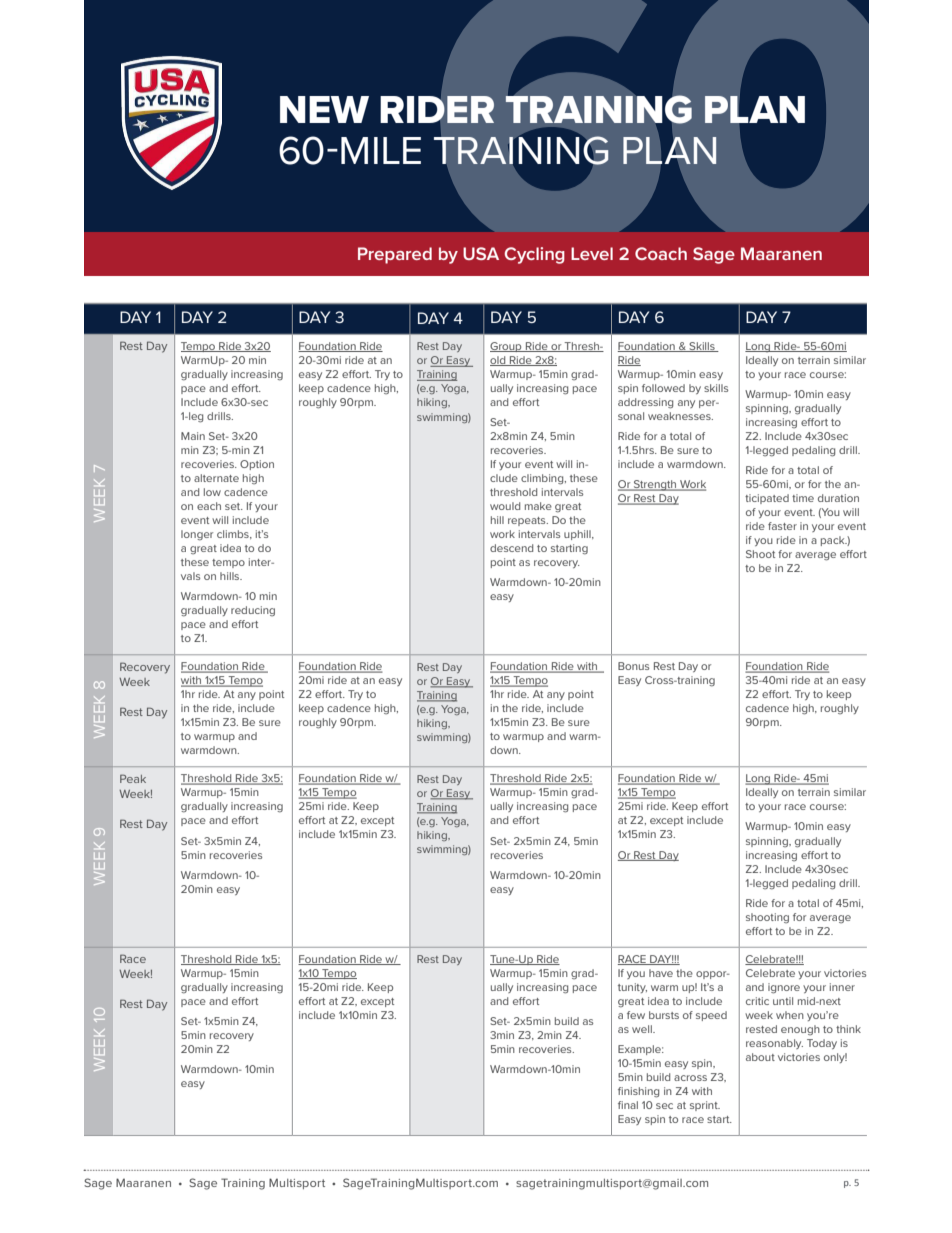 This screenshot has height=1233, width=952. I want to click on Peak, so click(133, 778).
